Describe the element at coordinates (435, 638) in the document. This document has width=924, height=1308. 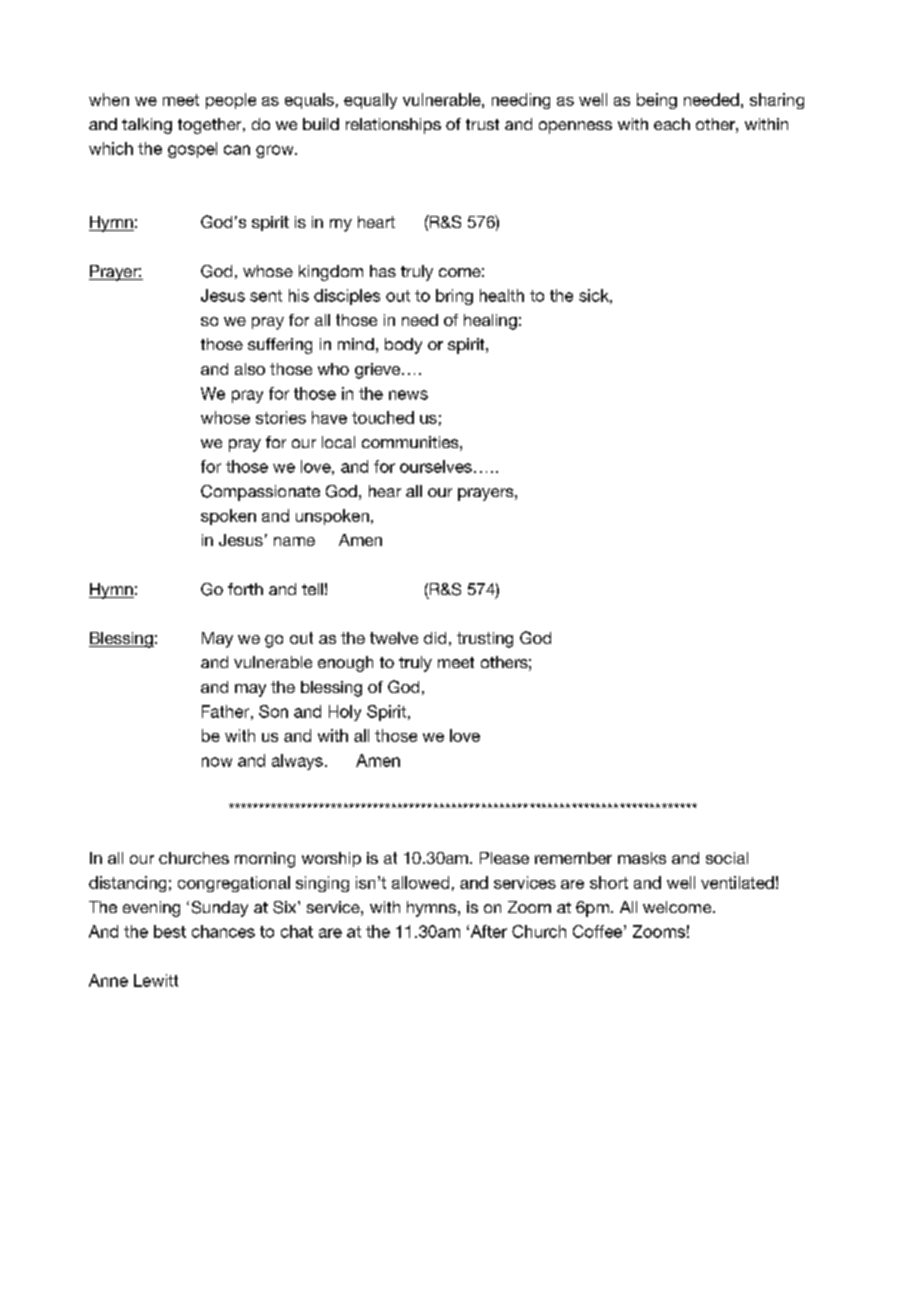
I see `did` at that location.
